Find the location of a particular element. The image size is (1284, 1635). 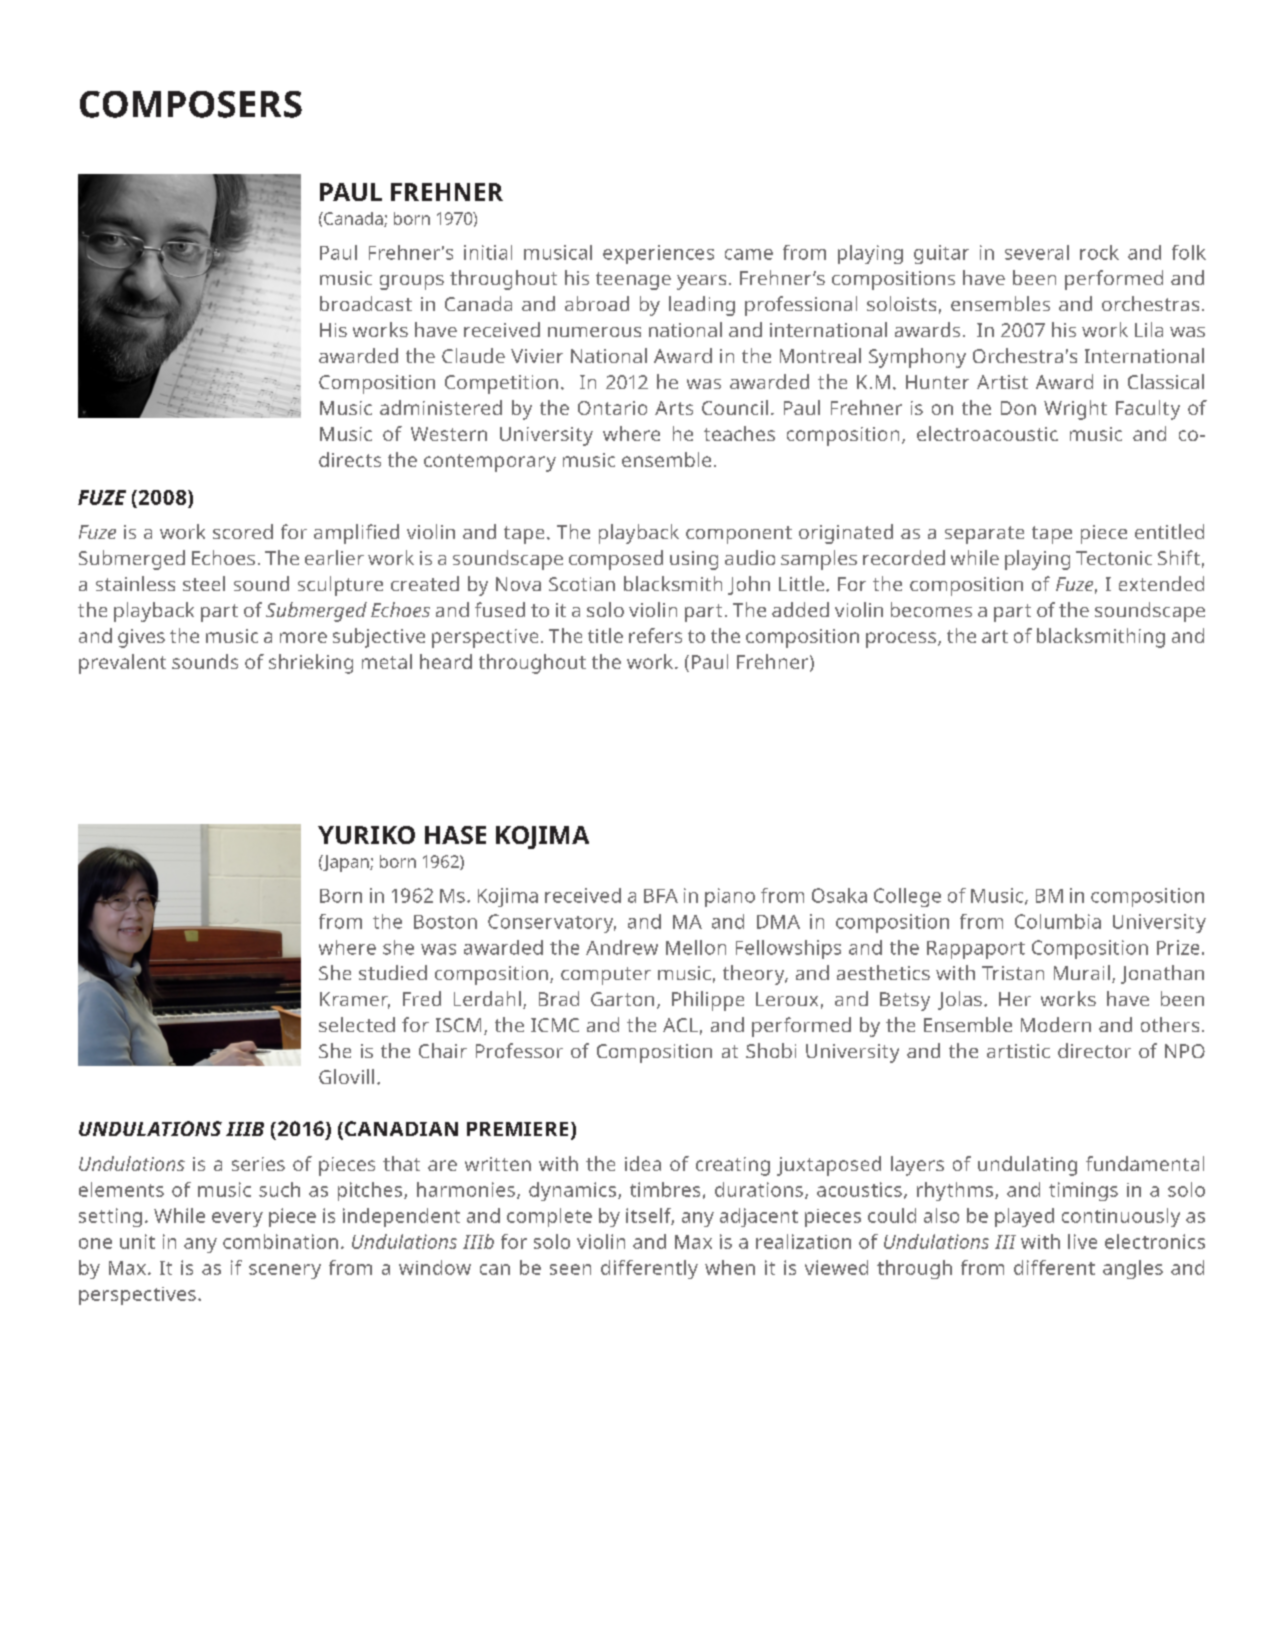

every is located at coordinates (237, 1219).
